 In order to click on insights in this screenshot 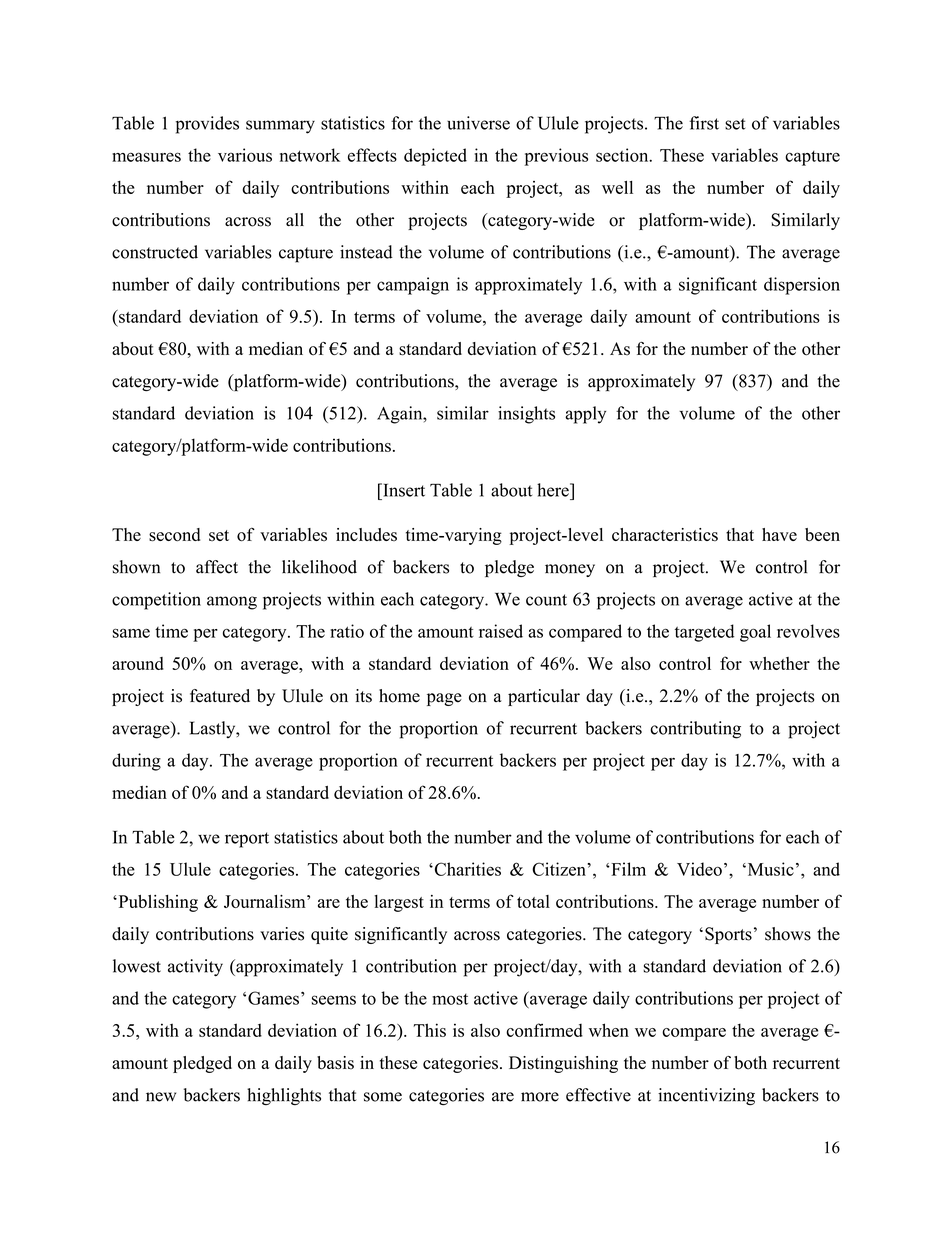, I will do `click(526, 415)`.
